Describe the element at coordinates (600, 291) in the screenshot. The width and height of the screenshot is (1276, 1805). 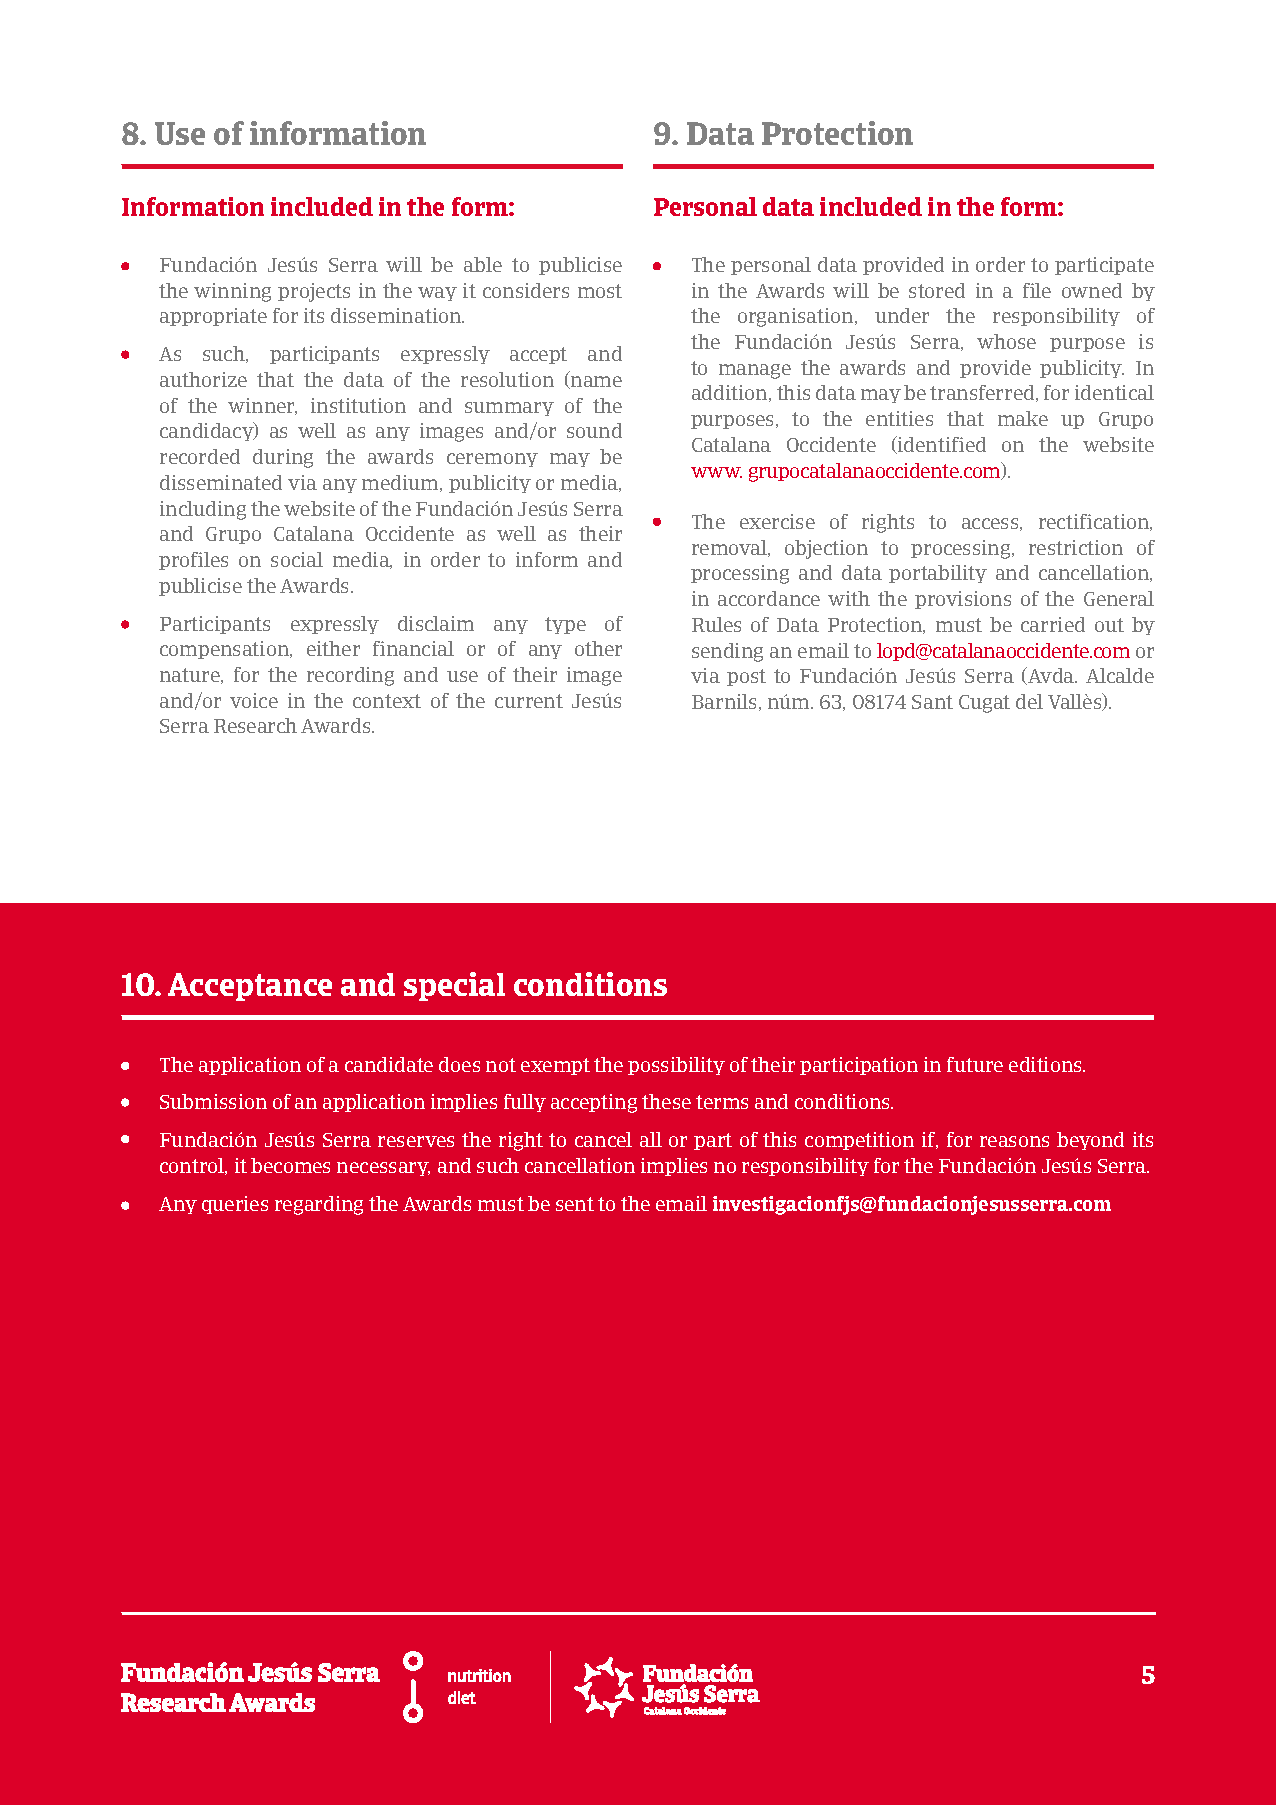
I see `most` at that location.
